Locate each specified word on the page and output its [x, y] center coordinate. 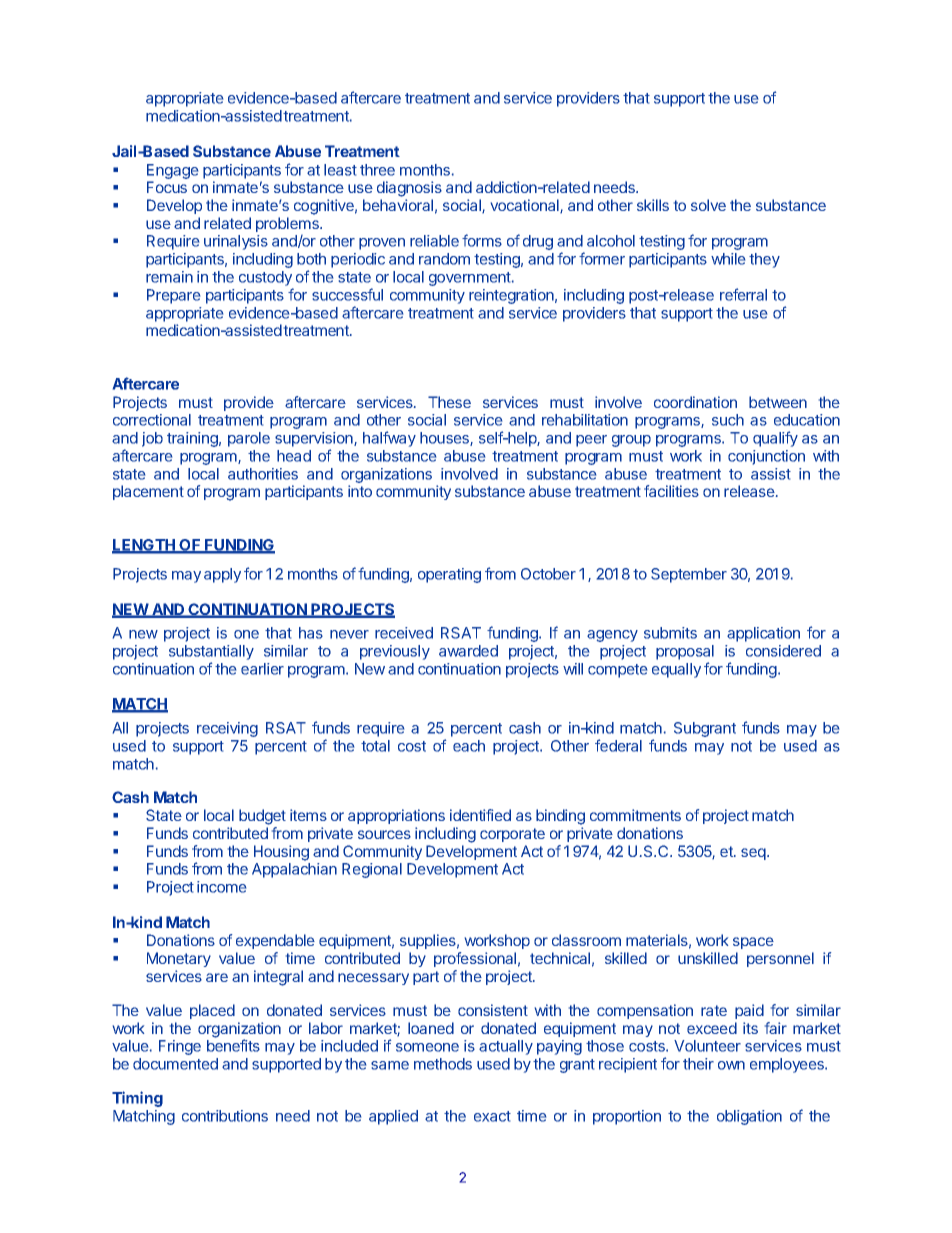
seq [754, 854]
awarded [468, 651]
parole [249, 439]
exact [492, 1116]
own [731, 1065]
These [449, 402]
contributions [225, 1116]
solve [708, 205]
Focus [167, 187]
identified [480, 815]
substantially [211, 654]
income [221, 887]
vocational [526, 206]
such [728, 420]
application [763, 634]
